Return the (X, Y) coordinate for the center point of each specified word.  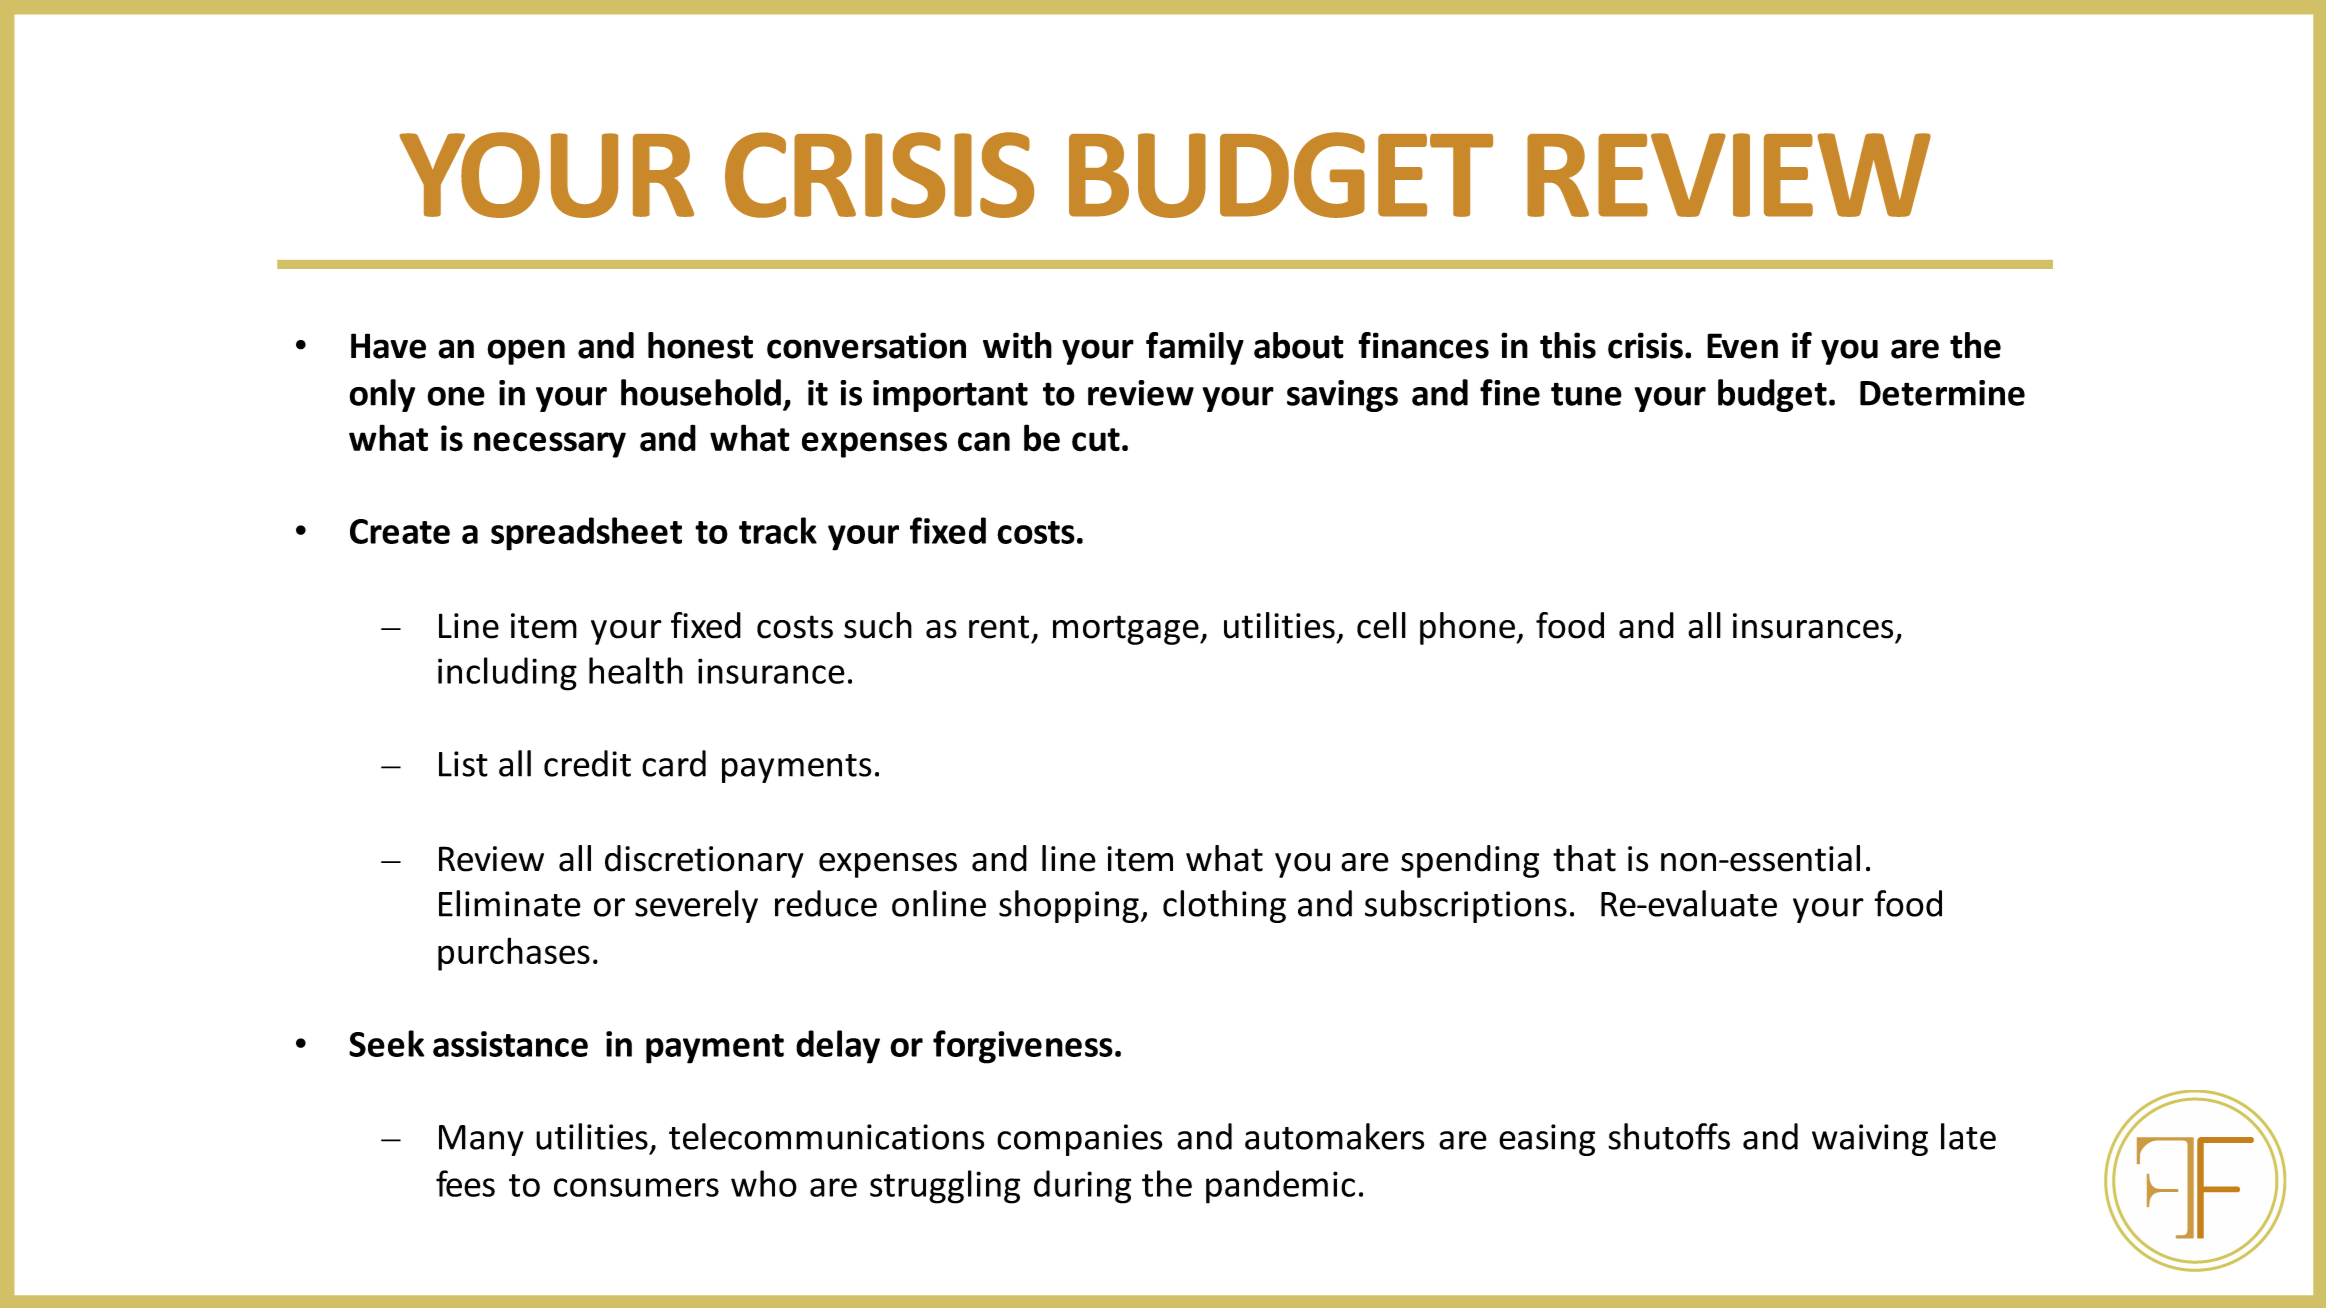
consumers (636, 1187)
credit (587, 763)
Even (1742, 346)
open (526, 352)
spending (1470, 861)
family (1195, 348)
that (1584, 858)
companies (1079, 1140)
